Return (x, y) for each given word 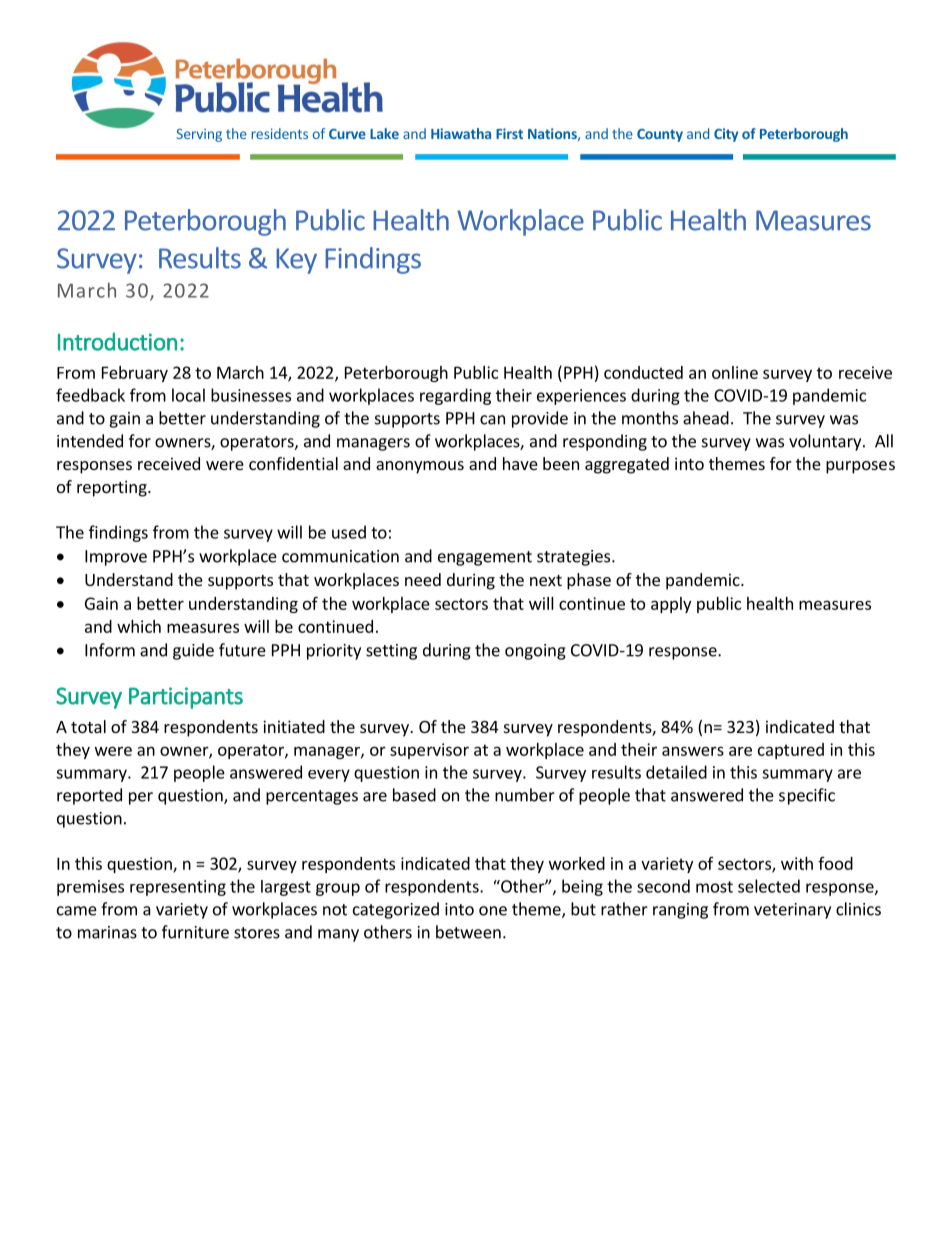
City (726, 135)
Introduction (117, 341)
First (509, 133)
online (735, 372)
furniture (195, 932)
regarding (455, 396)
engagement (485, 558)
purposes (860, 467)
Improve (116, 558)
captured (791, 751)
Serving (199, 135)
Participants (186, 698)
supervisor (429, 751)
